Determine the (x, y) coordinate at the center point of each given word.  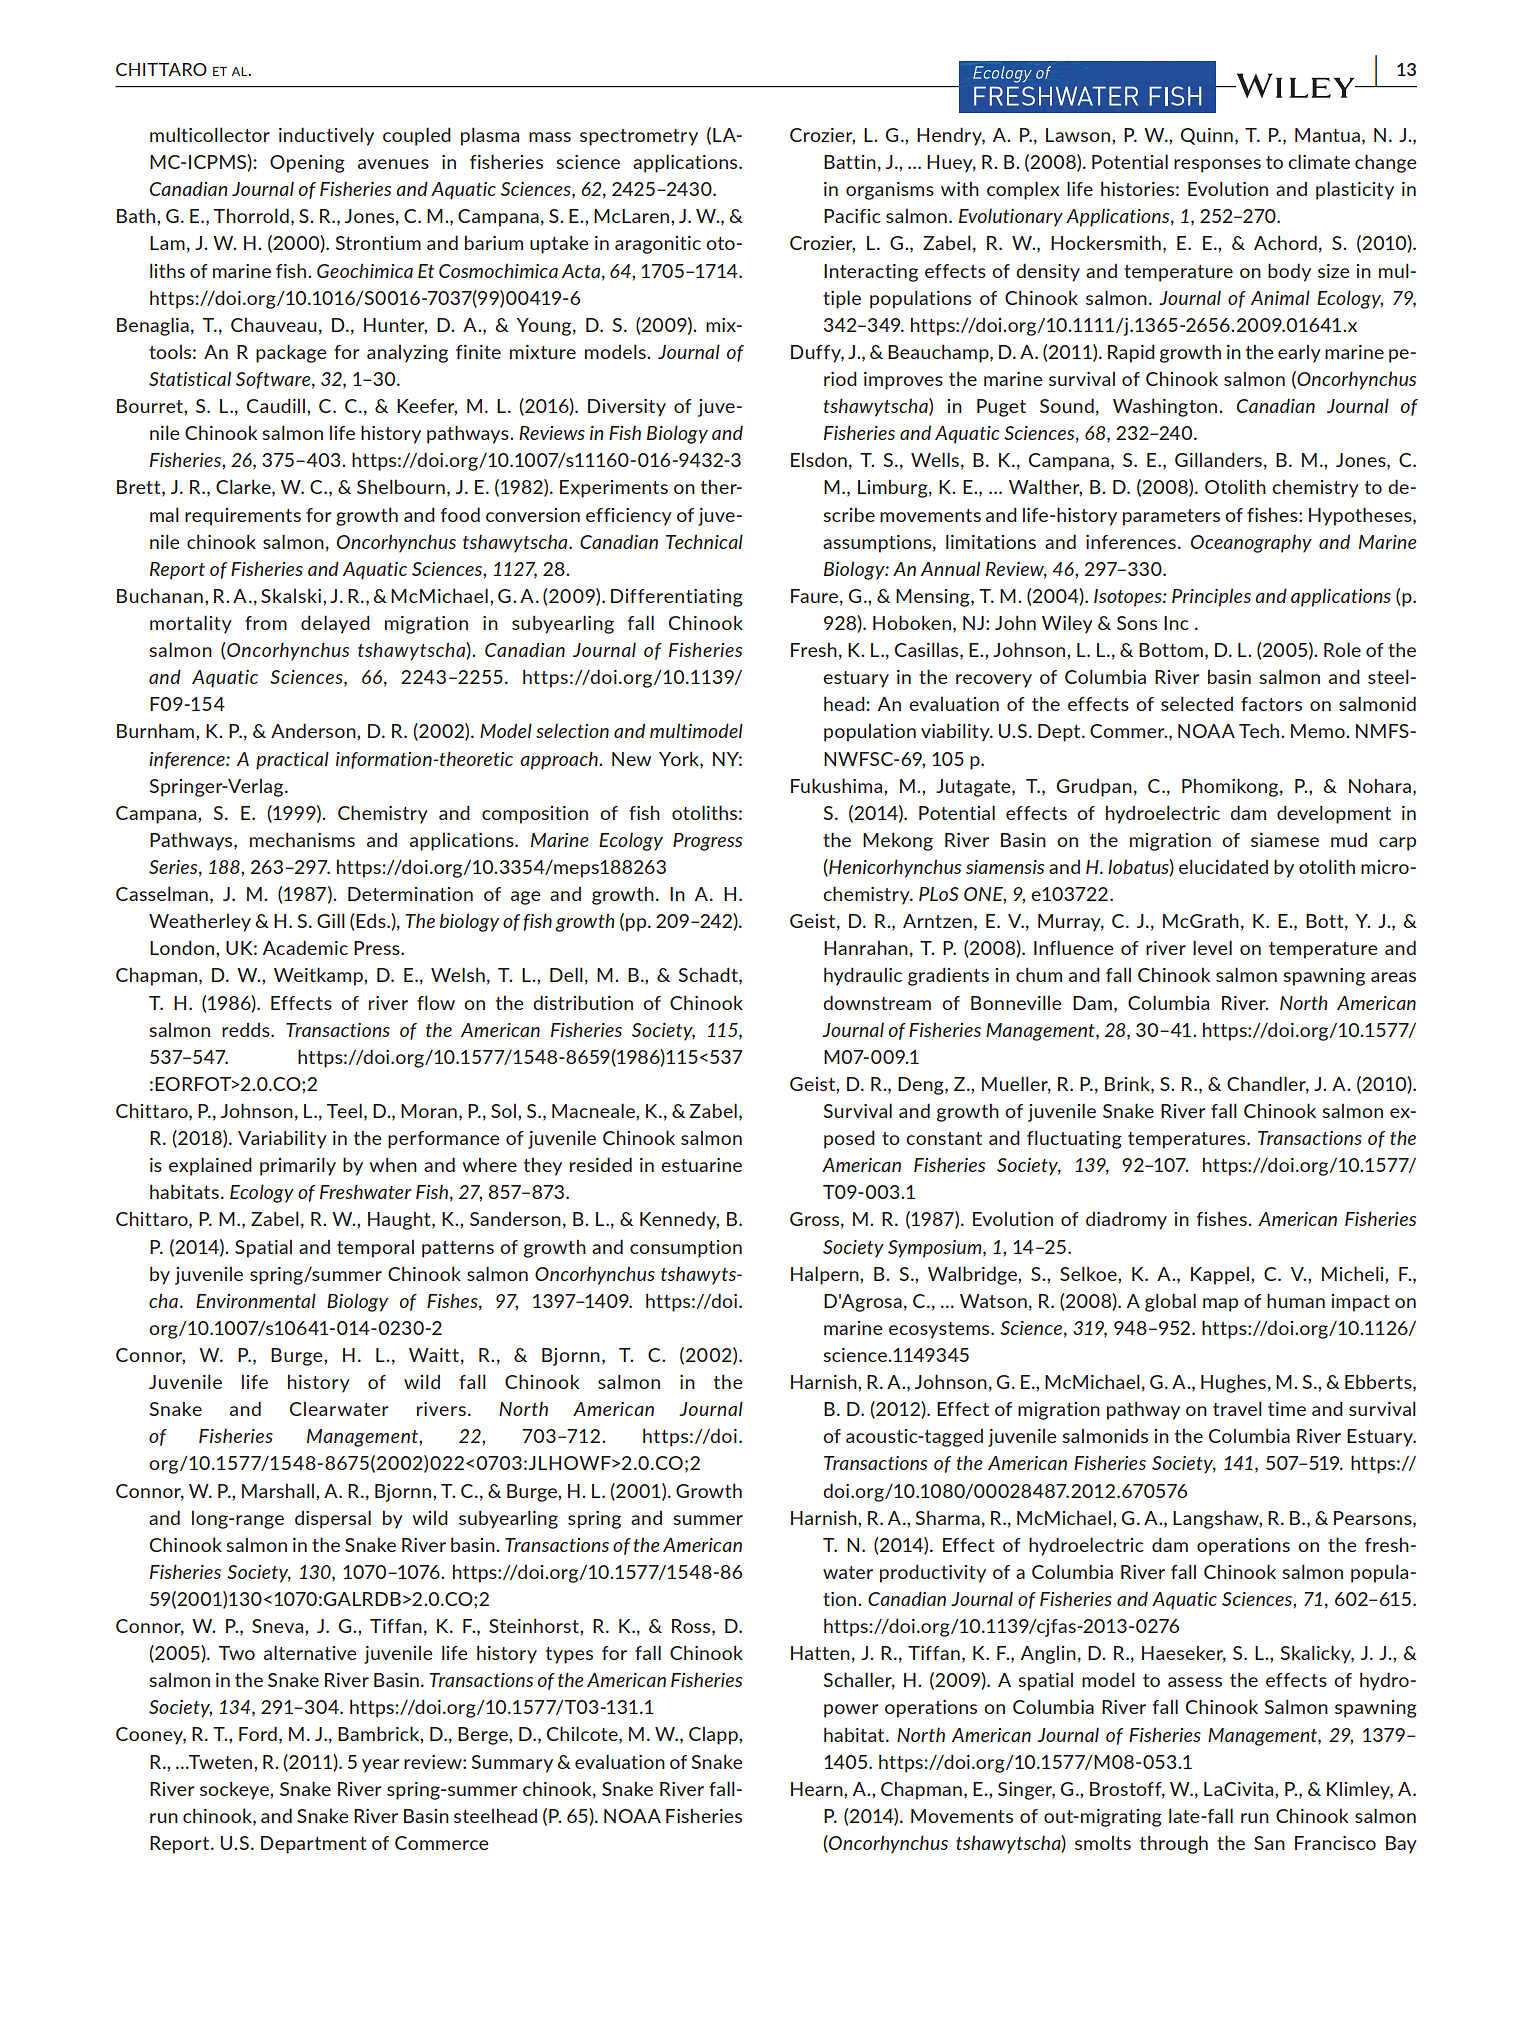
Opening (307, 164)
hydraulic (863, 976)
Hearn (818, 1789)
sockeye (235, 1790)
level (1212, 947)
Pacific (852, 216)
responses (1217, 166)
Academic (305, 947)
